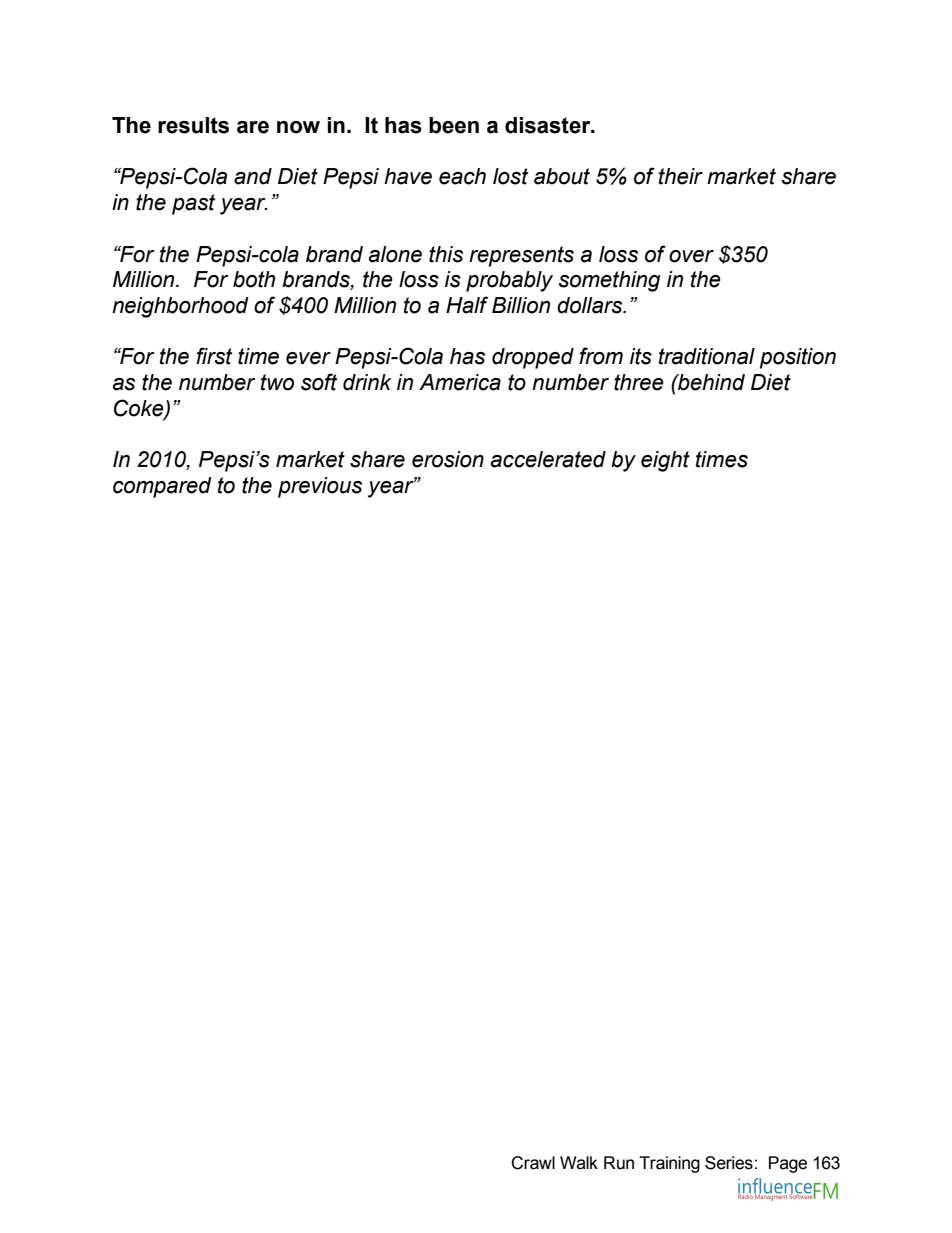  Describe the element at coordinates (665, 461) in the screenshot. I see `eight` at that location.
